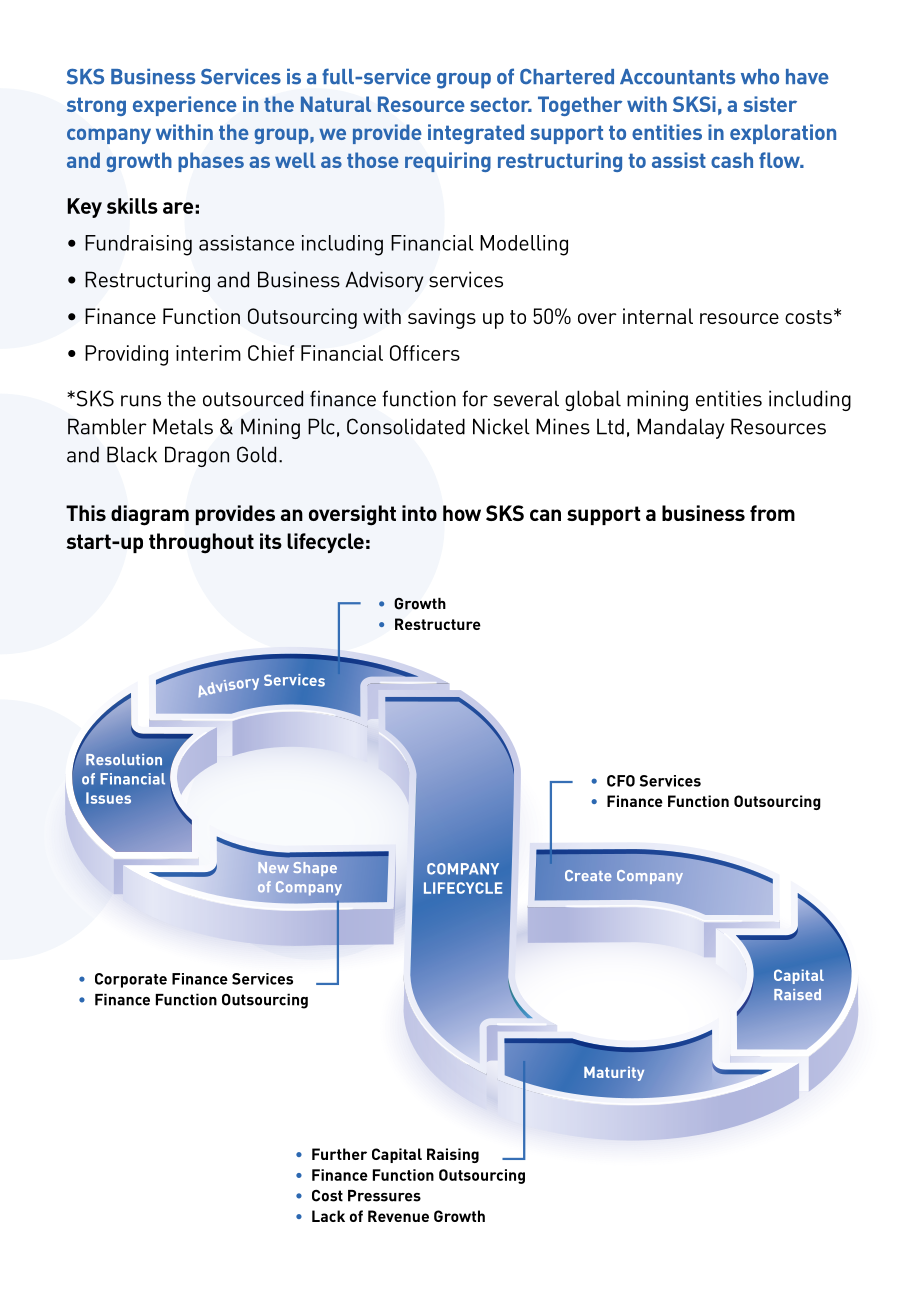 The height and width of the screenshot is (1308, 924). I want to click on Pressures, so click(384, 1196).
